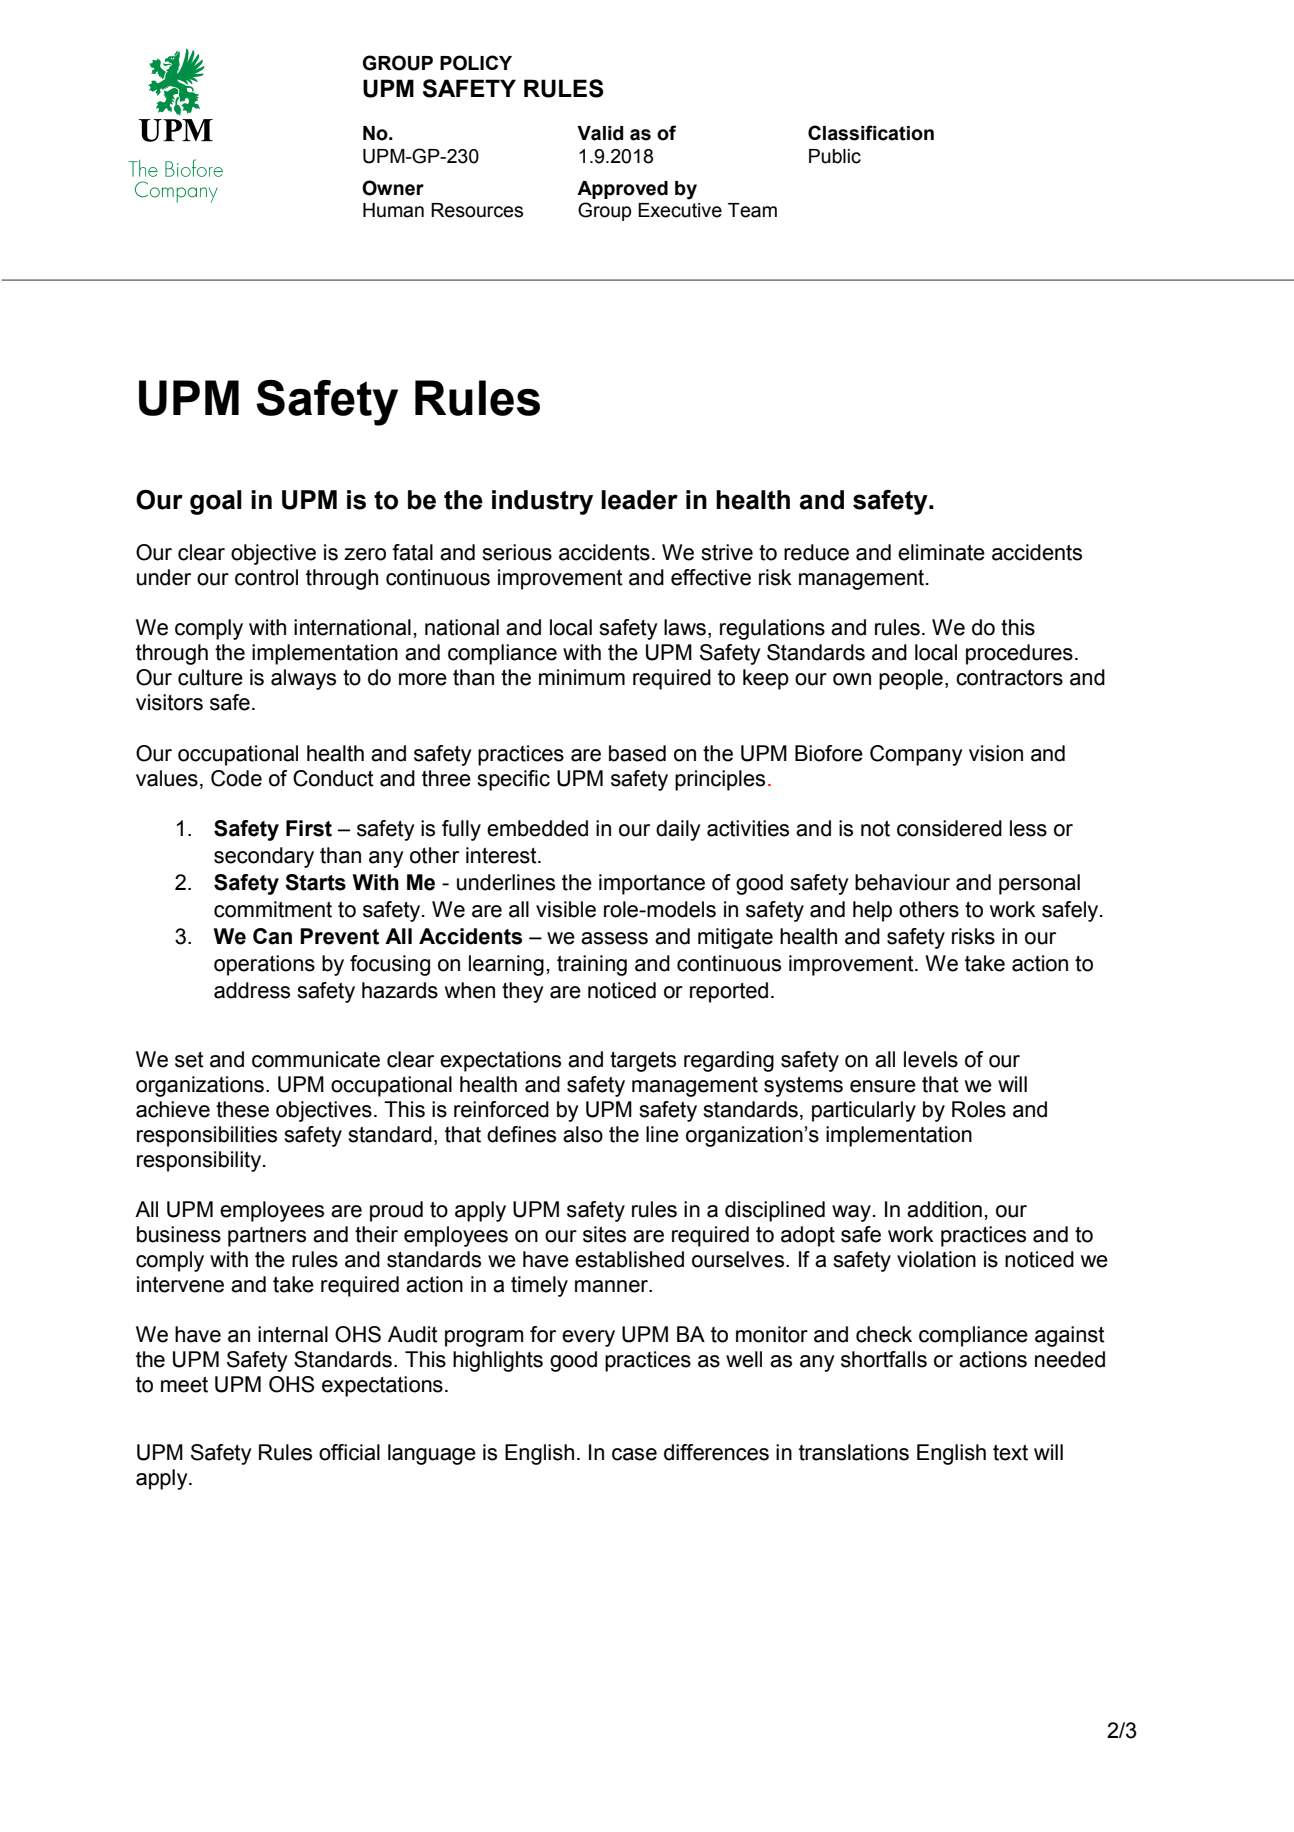  Describe the element at coordinates (1010, 1452) in the screenshot. I see `text` at that location.
